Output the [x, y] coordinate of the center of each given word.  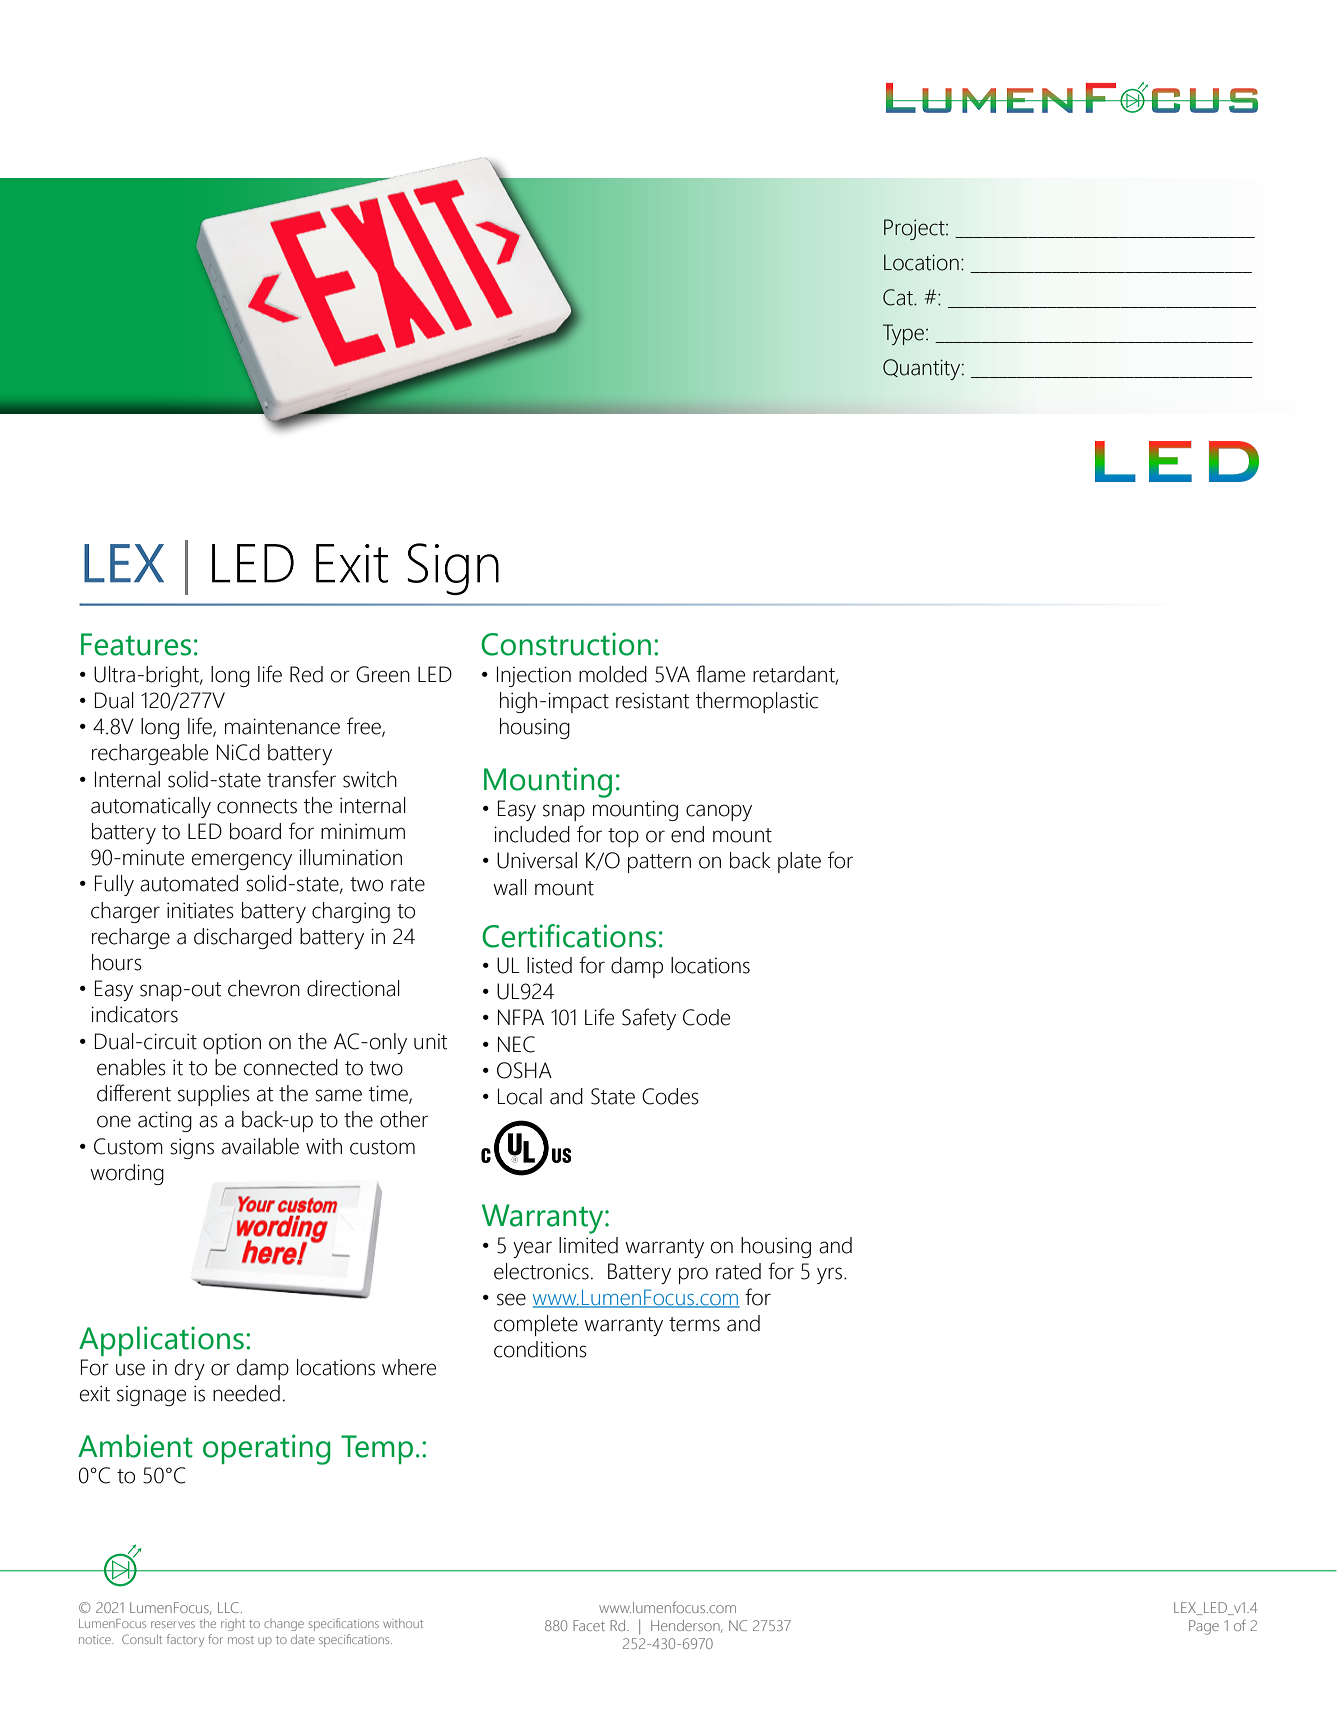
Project [915, 229]
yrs [829, 1275]
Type [903, 334]
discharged [243, 938]
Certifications [569, 936]
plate [799, 862]
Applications [161, 1341]
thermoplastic [757, 702]
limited [588, 1245]
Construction [566, 644]
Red [306, 674]
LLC [228, 1607]
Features [136, 644]
